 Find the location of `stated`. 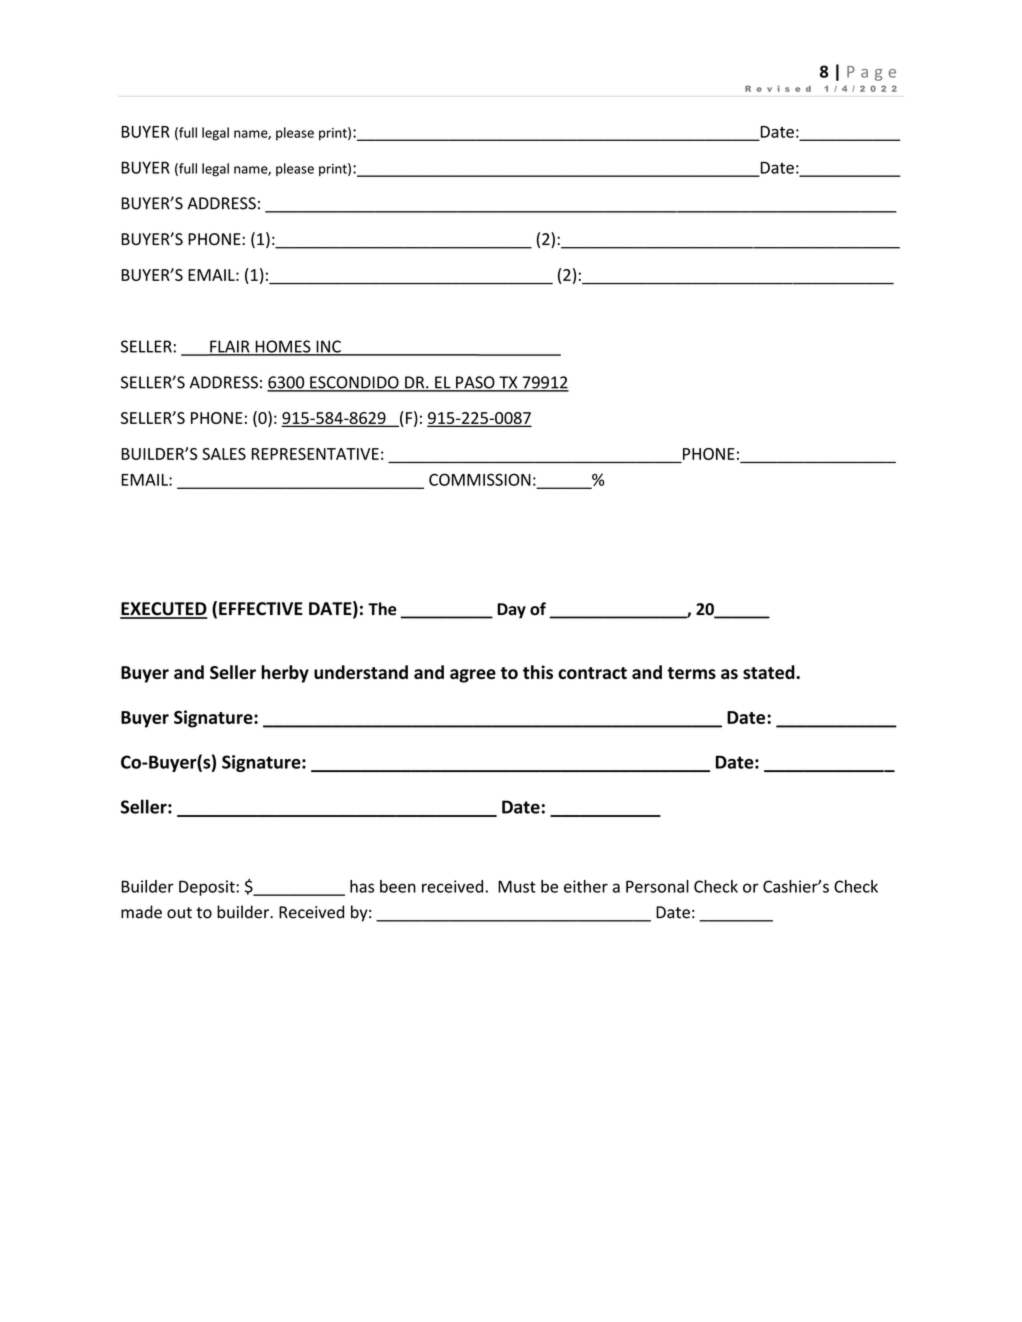

stated is located at coordinates (770, 672).
